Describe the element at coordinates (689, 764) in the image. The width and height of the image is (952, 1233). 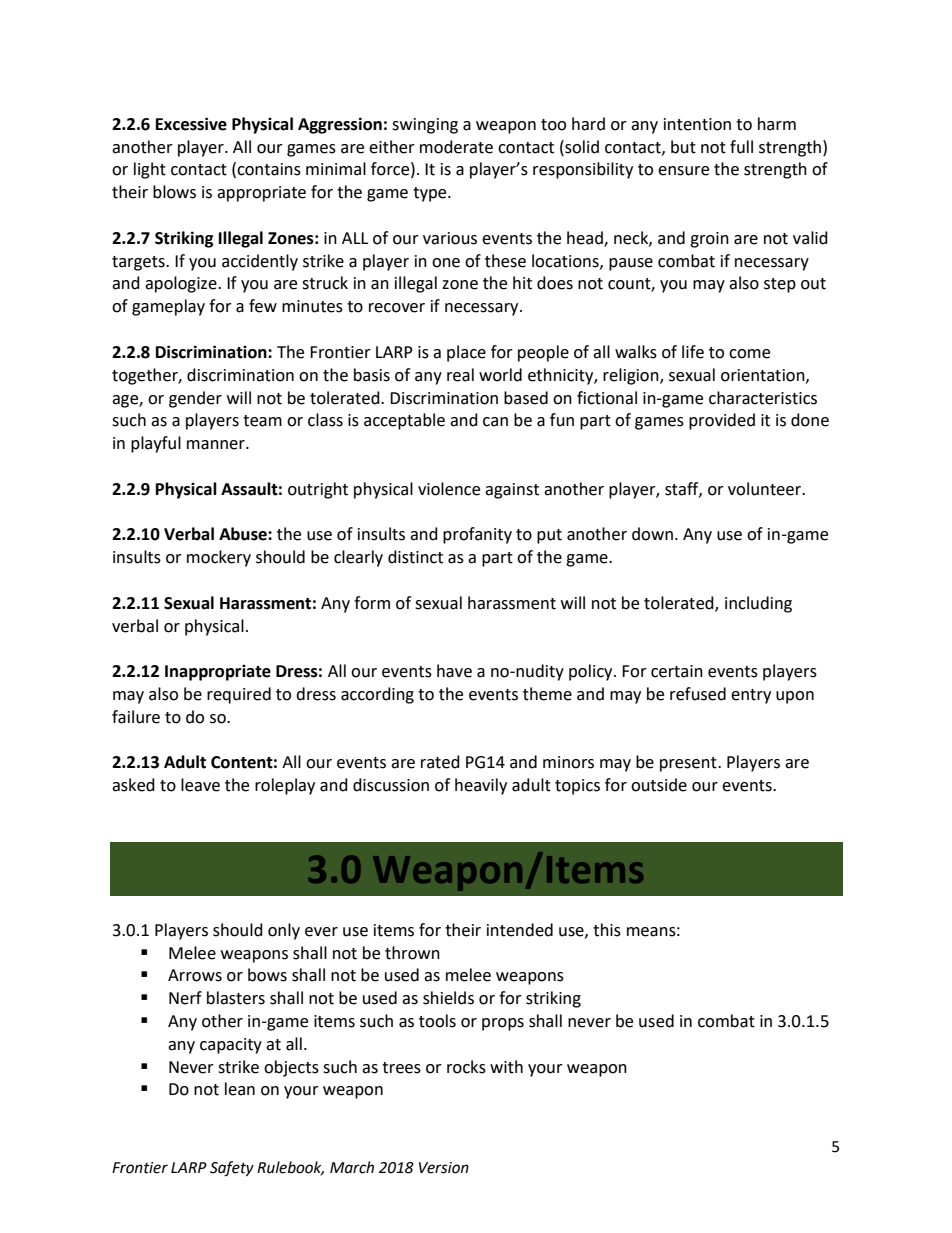
I see `present` at that location.
